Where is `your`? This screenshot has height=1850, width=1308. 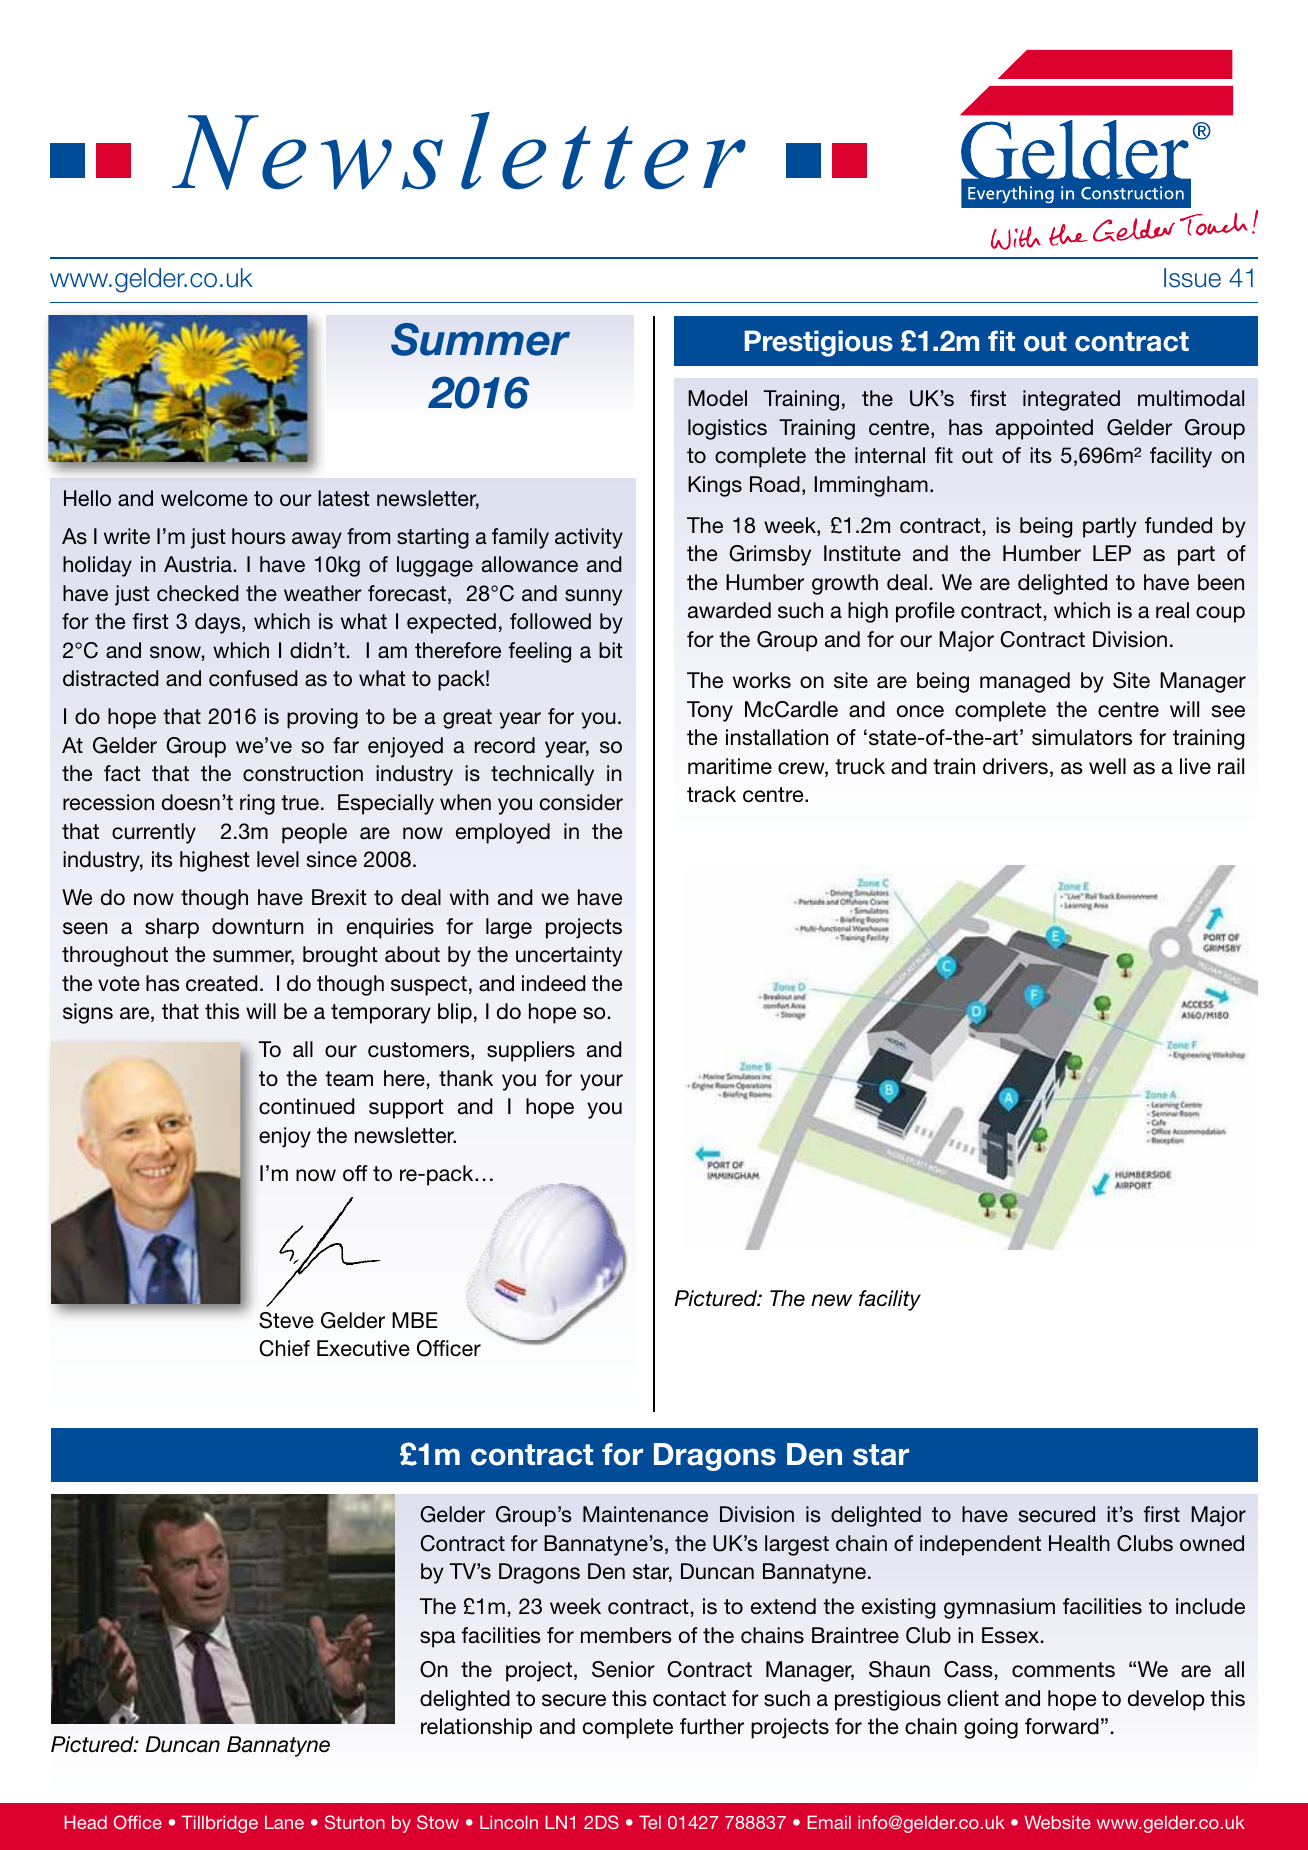 your is located at coordinates (601, 1082).
